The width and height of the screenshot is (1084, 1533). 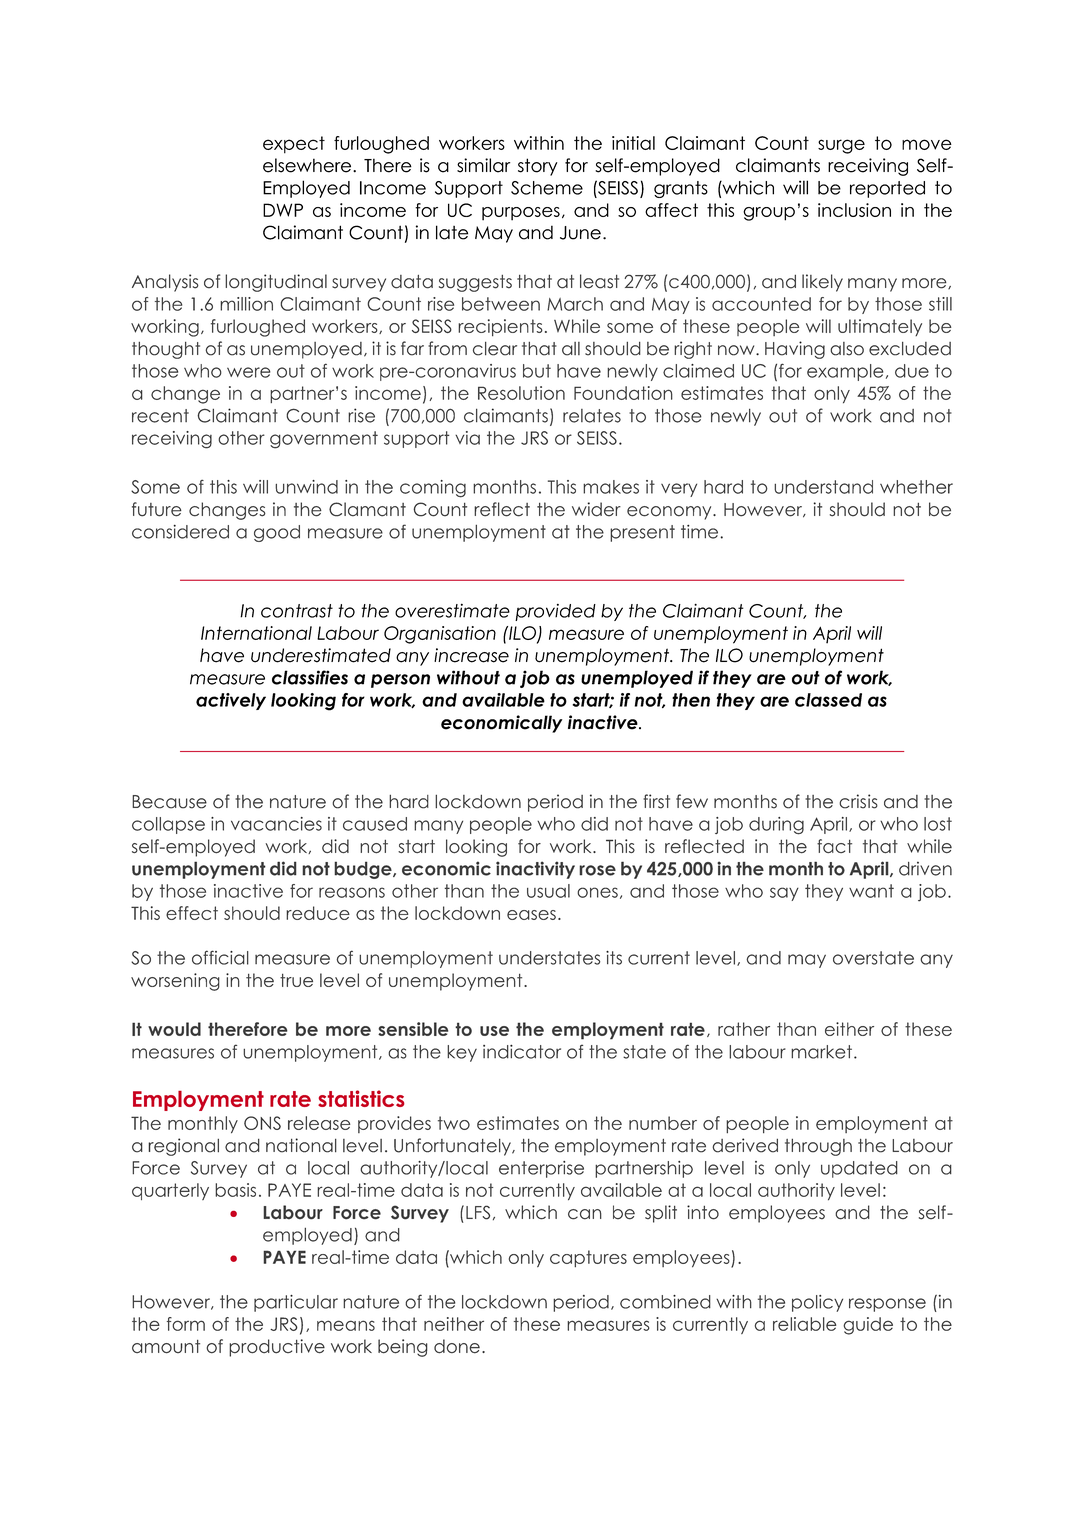 What do you see at coordinates (555, 612) in the screenshot?
I see `provided` at bounding box center [555, 612].
